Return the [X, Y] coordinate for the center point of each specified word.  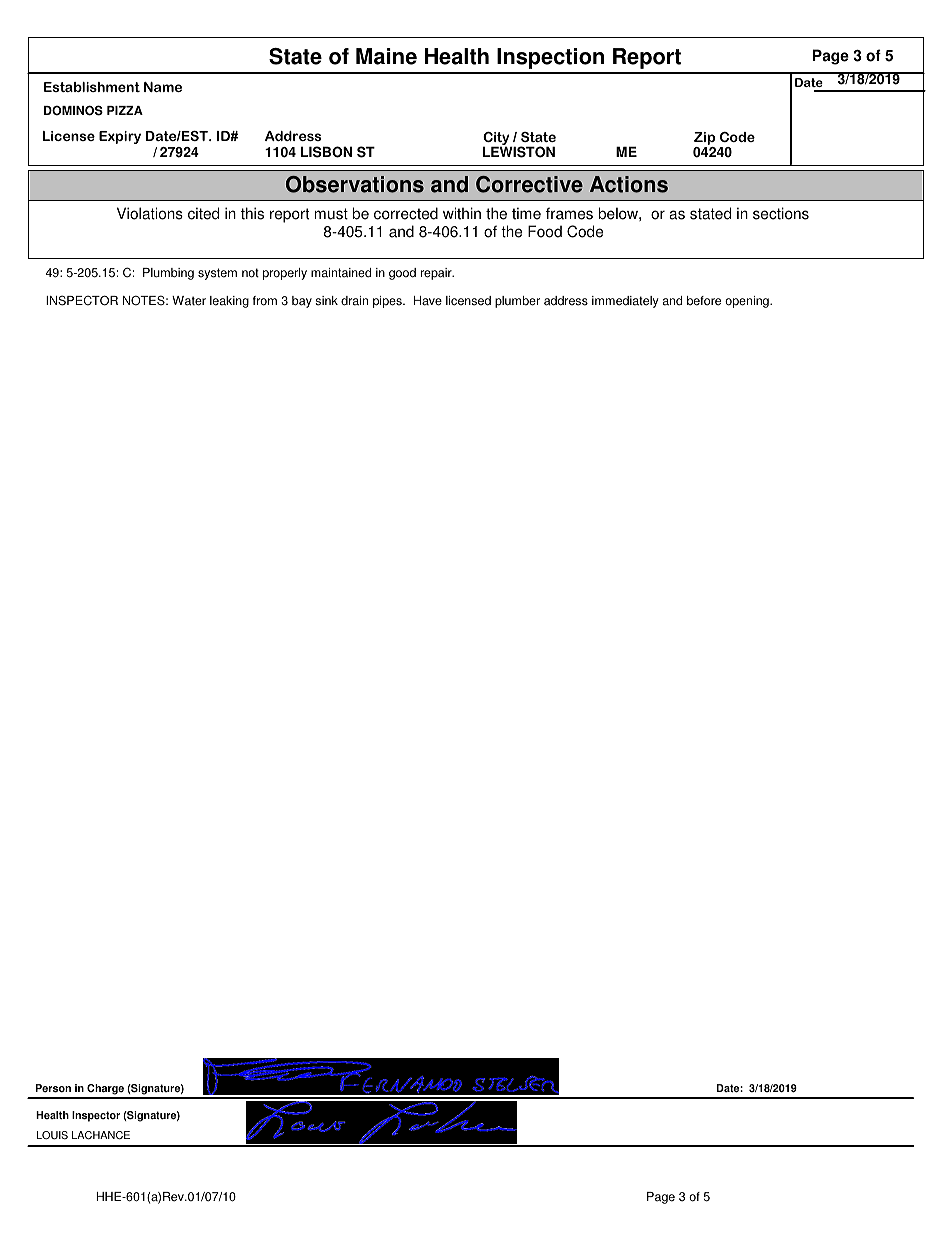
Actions [629, 184]
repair [437, 274]
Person [53, 1088]
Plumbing [168, 274]
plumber [517, 302]
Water [189, 301]
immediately [625, 302]
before [704, 301]
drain [354, 301]
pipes [388, 302]
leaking [229, 302]
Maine [386, 56]
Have [428, 301]
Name [163, 87]
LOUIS [52, 1135]
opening [748, 302]
